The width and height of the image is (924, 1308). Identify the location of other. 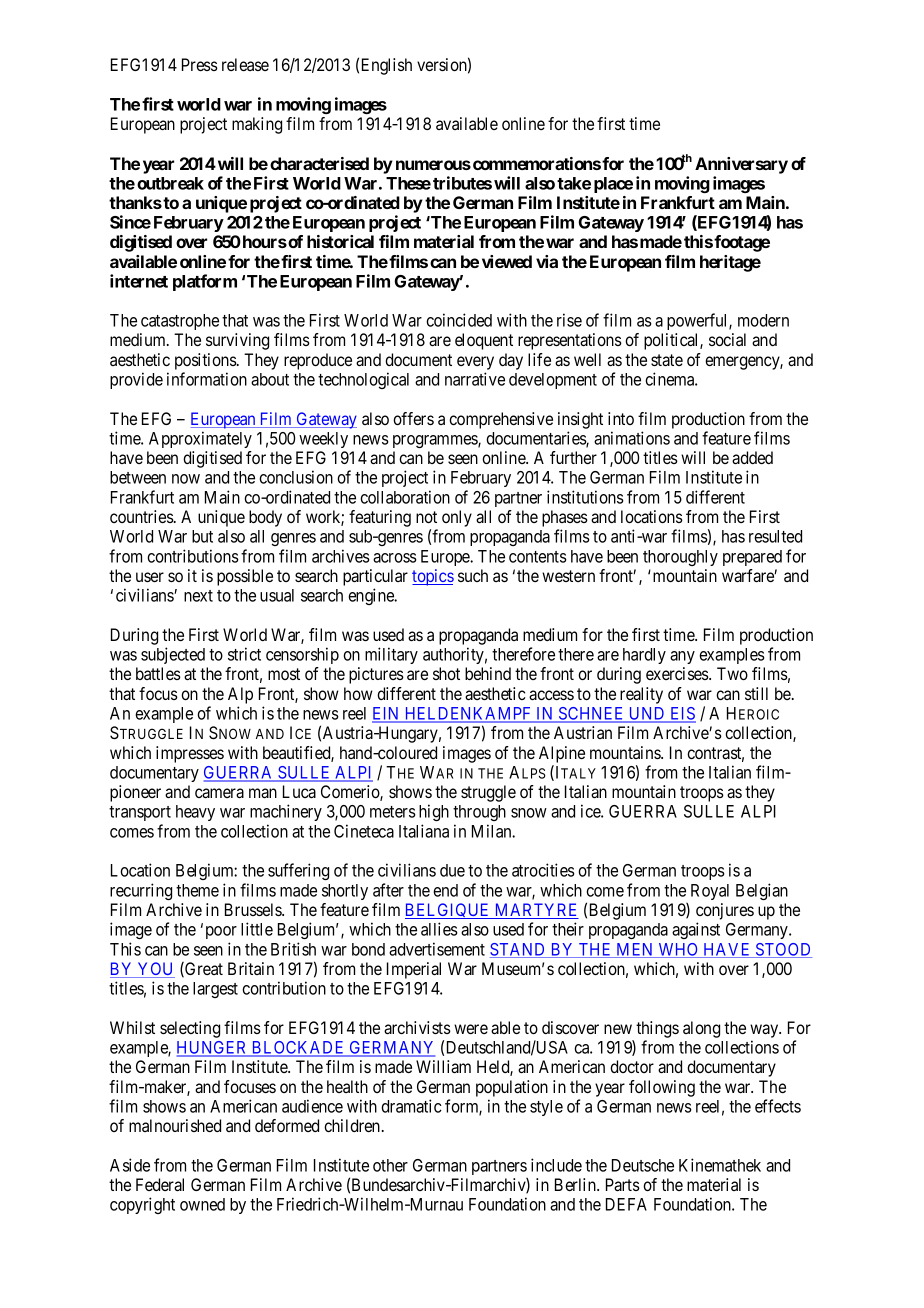
(390, 1165).
